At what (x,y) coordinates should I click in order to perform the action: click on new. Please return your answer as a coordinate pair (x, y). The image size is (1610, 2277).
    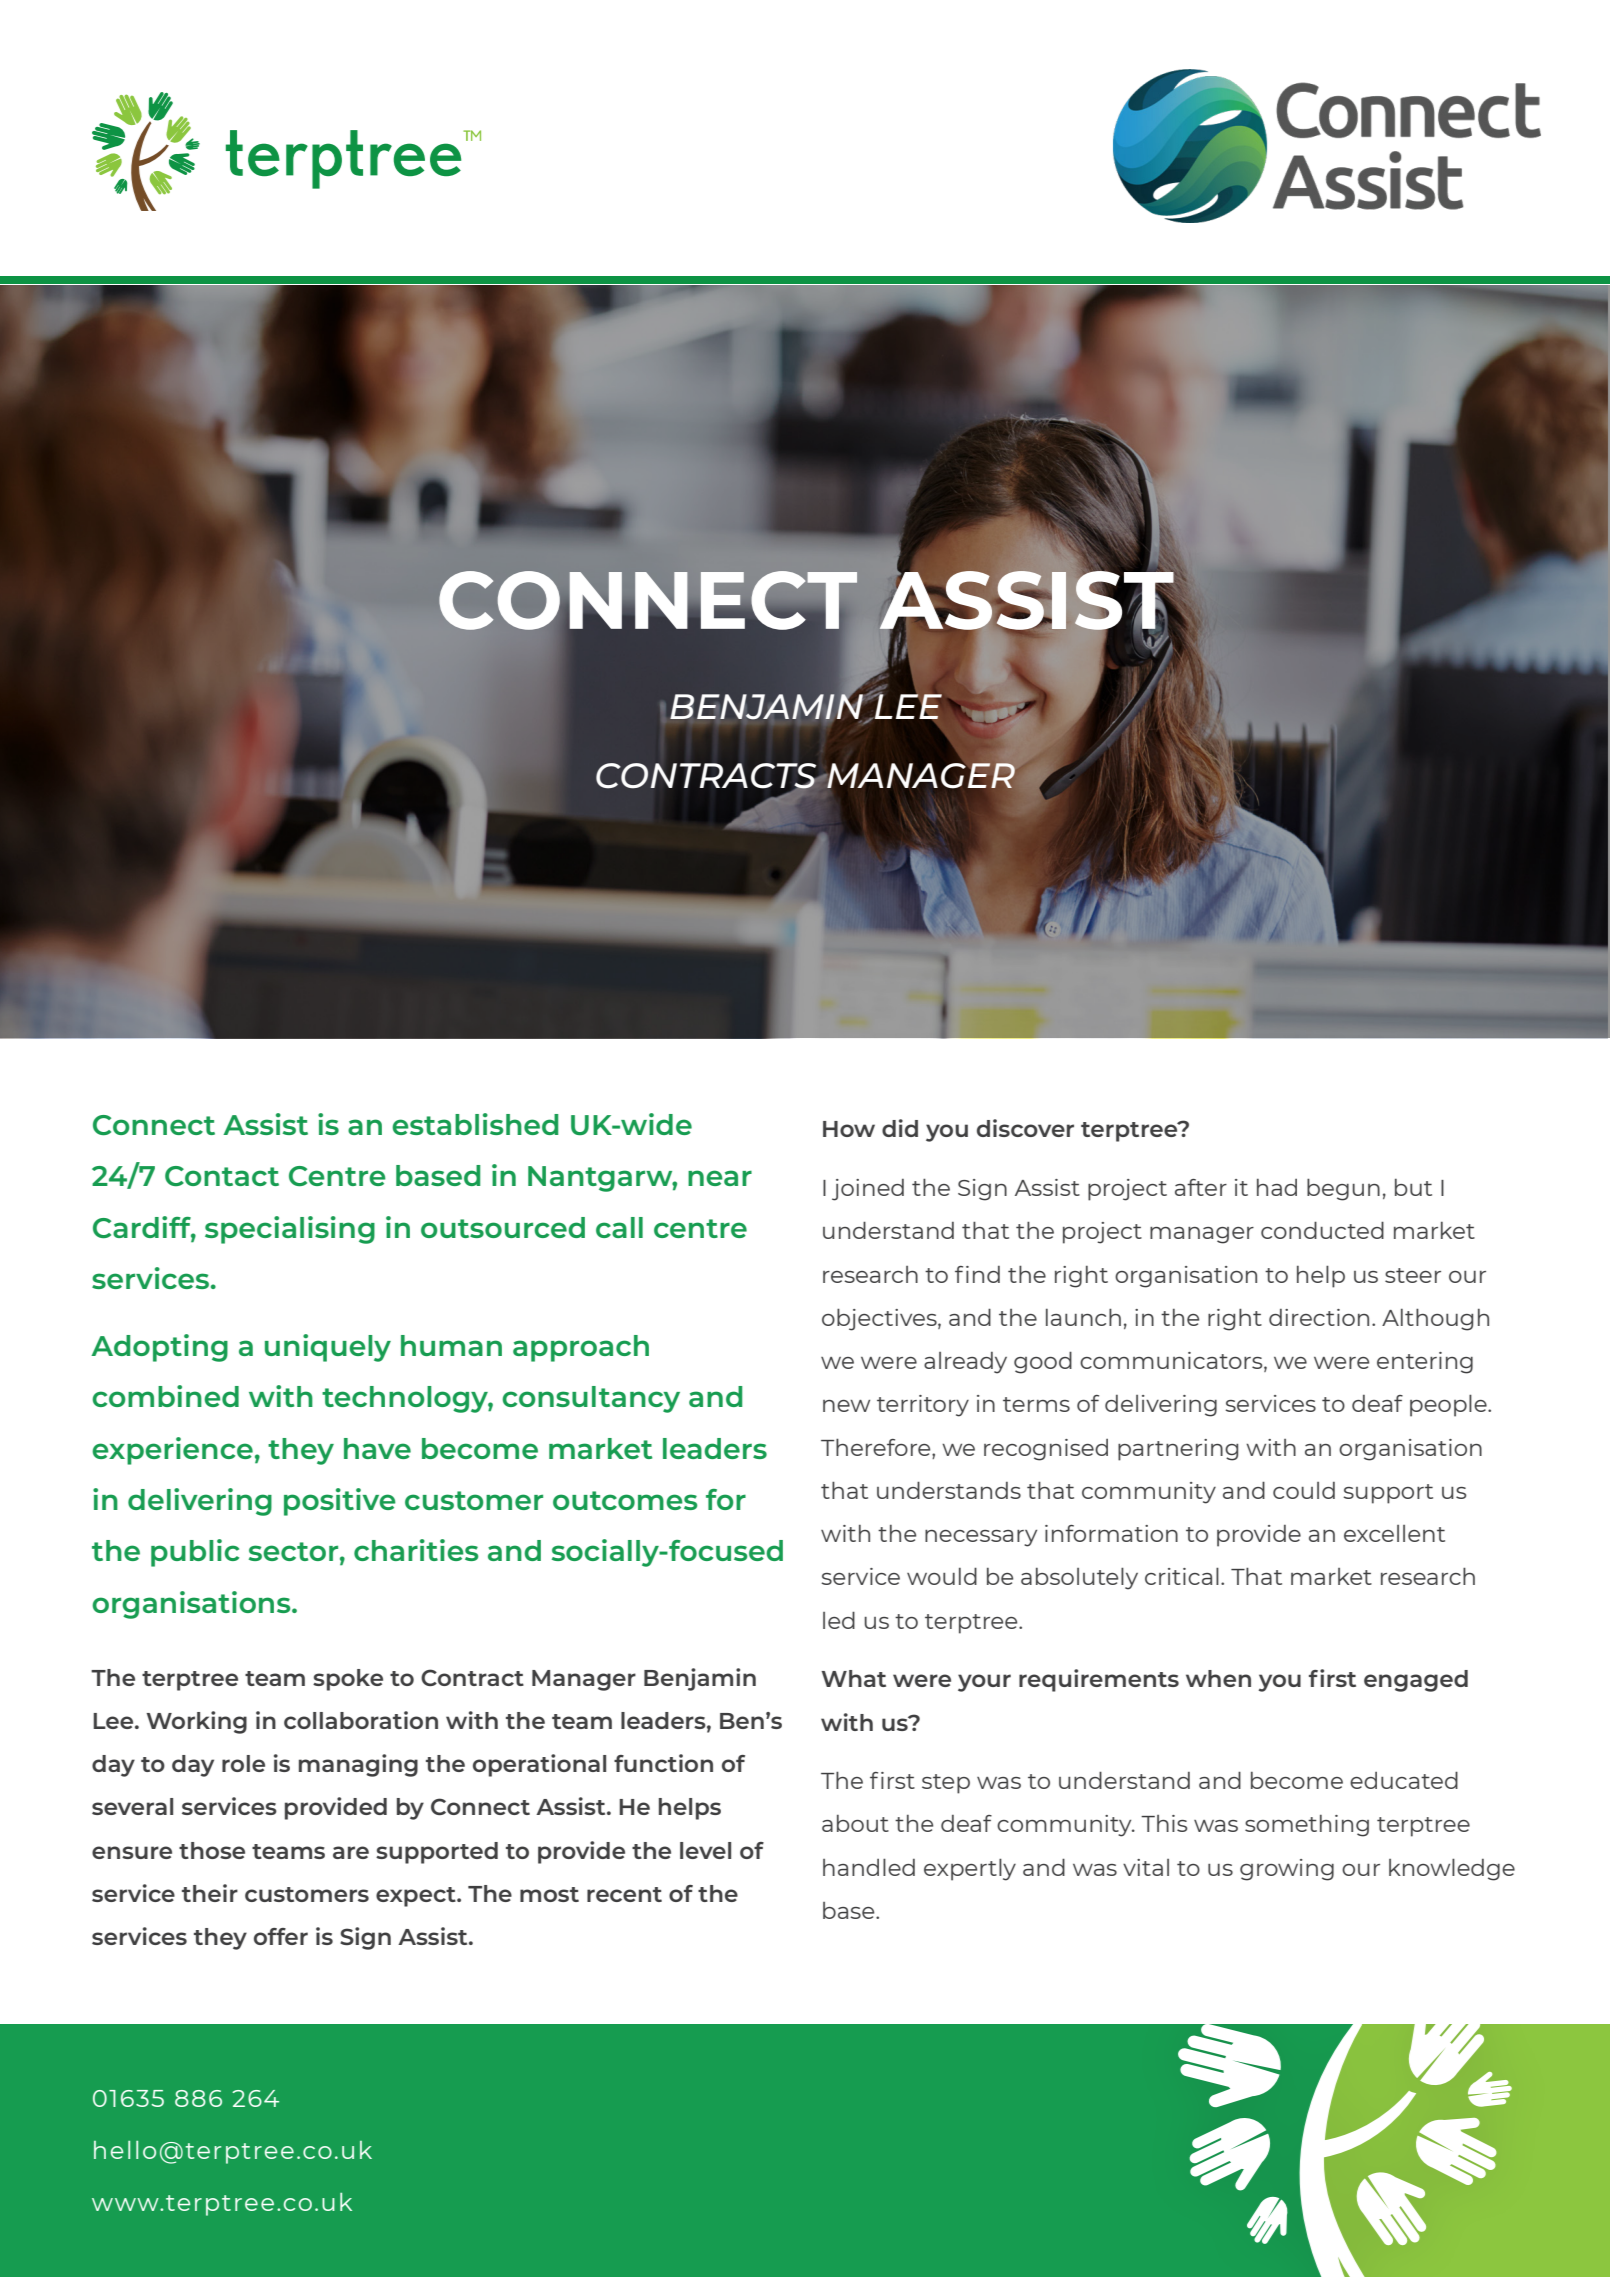
    Looking at the image, I should click on (846, 1406).
